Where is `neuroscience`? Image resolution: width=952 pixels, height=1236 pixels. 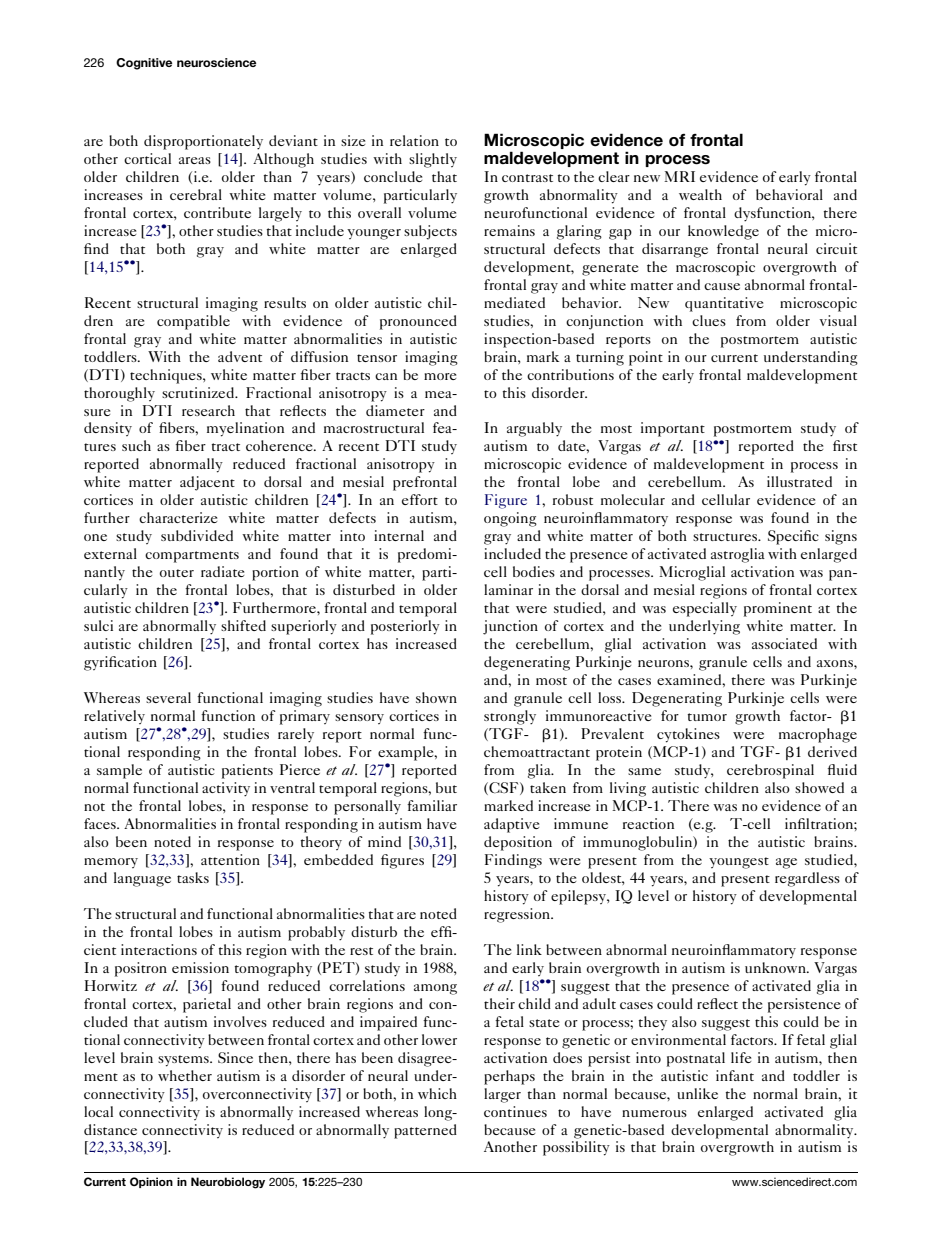
neuroscience is located at coordinates (216, 62).
